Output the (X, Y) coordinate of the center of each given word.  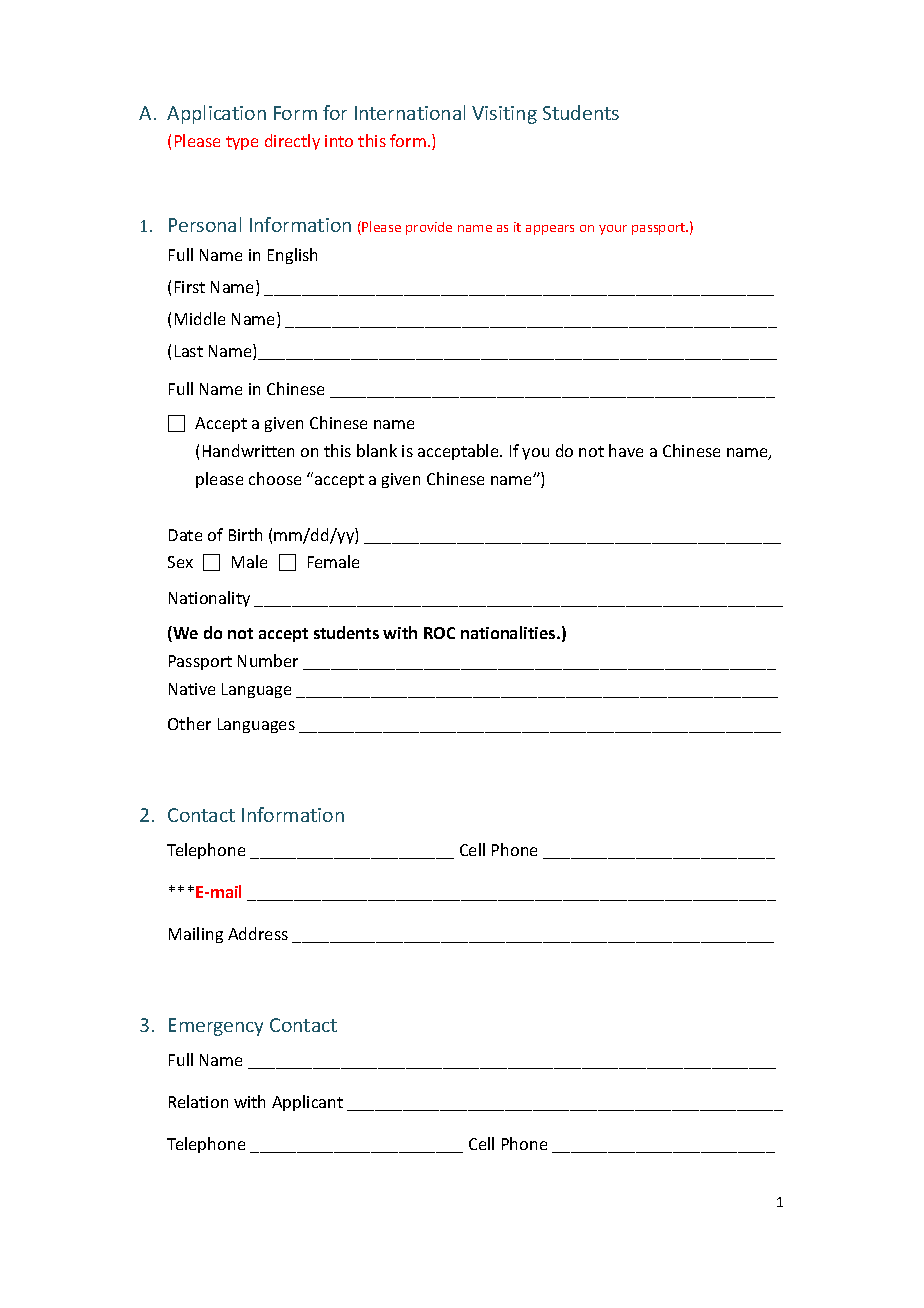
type (242, 143)
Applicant (307, 1103)
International (410, 112)
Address (258, 933)
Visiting (504, 115)
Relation (198, 1101)
